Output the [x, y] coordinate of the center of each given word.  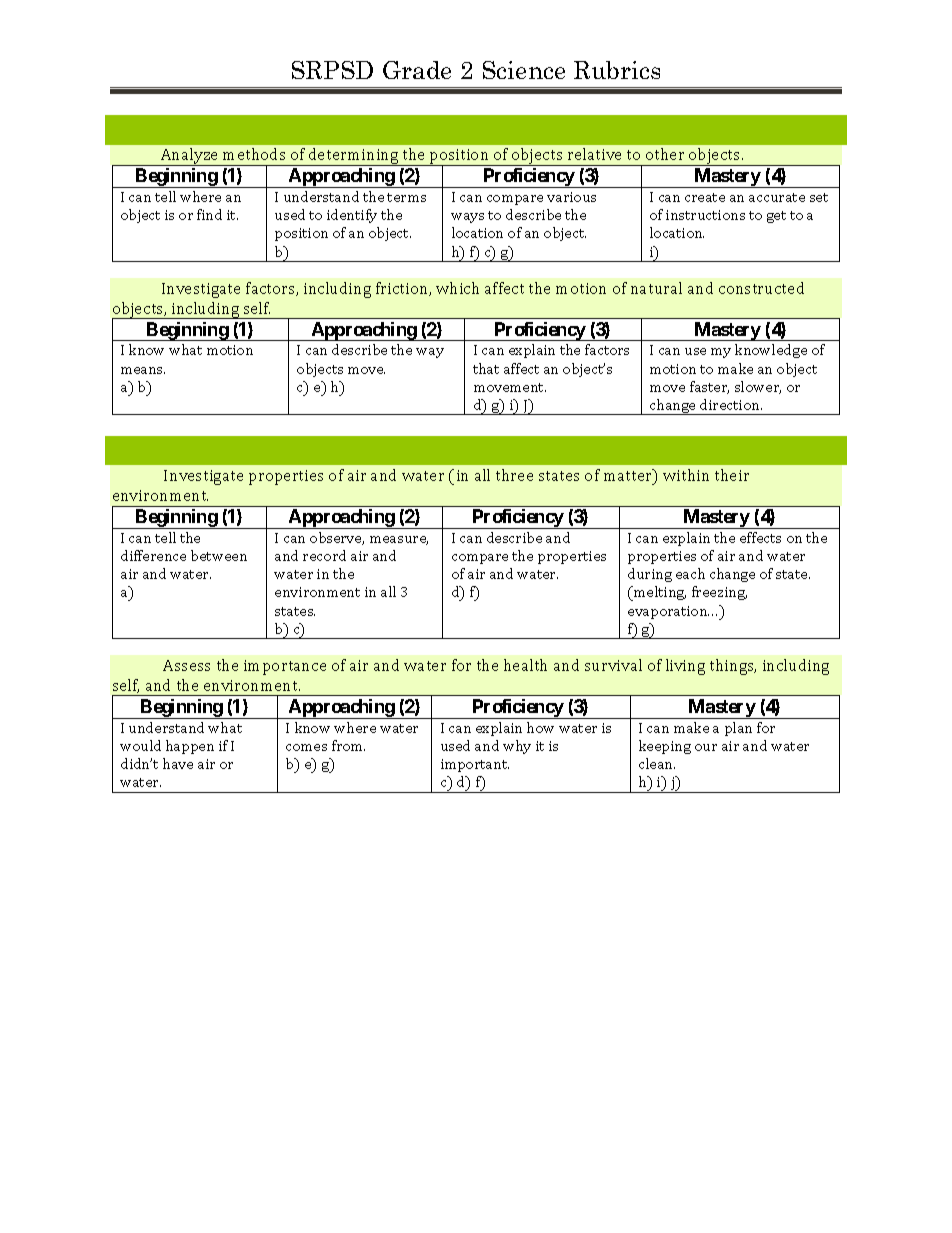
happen [190, 747]
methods [254, 154]
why [517, 747]
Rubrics [617, 70]
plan [738, 729]
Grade [417, 70]
